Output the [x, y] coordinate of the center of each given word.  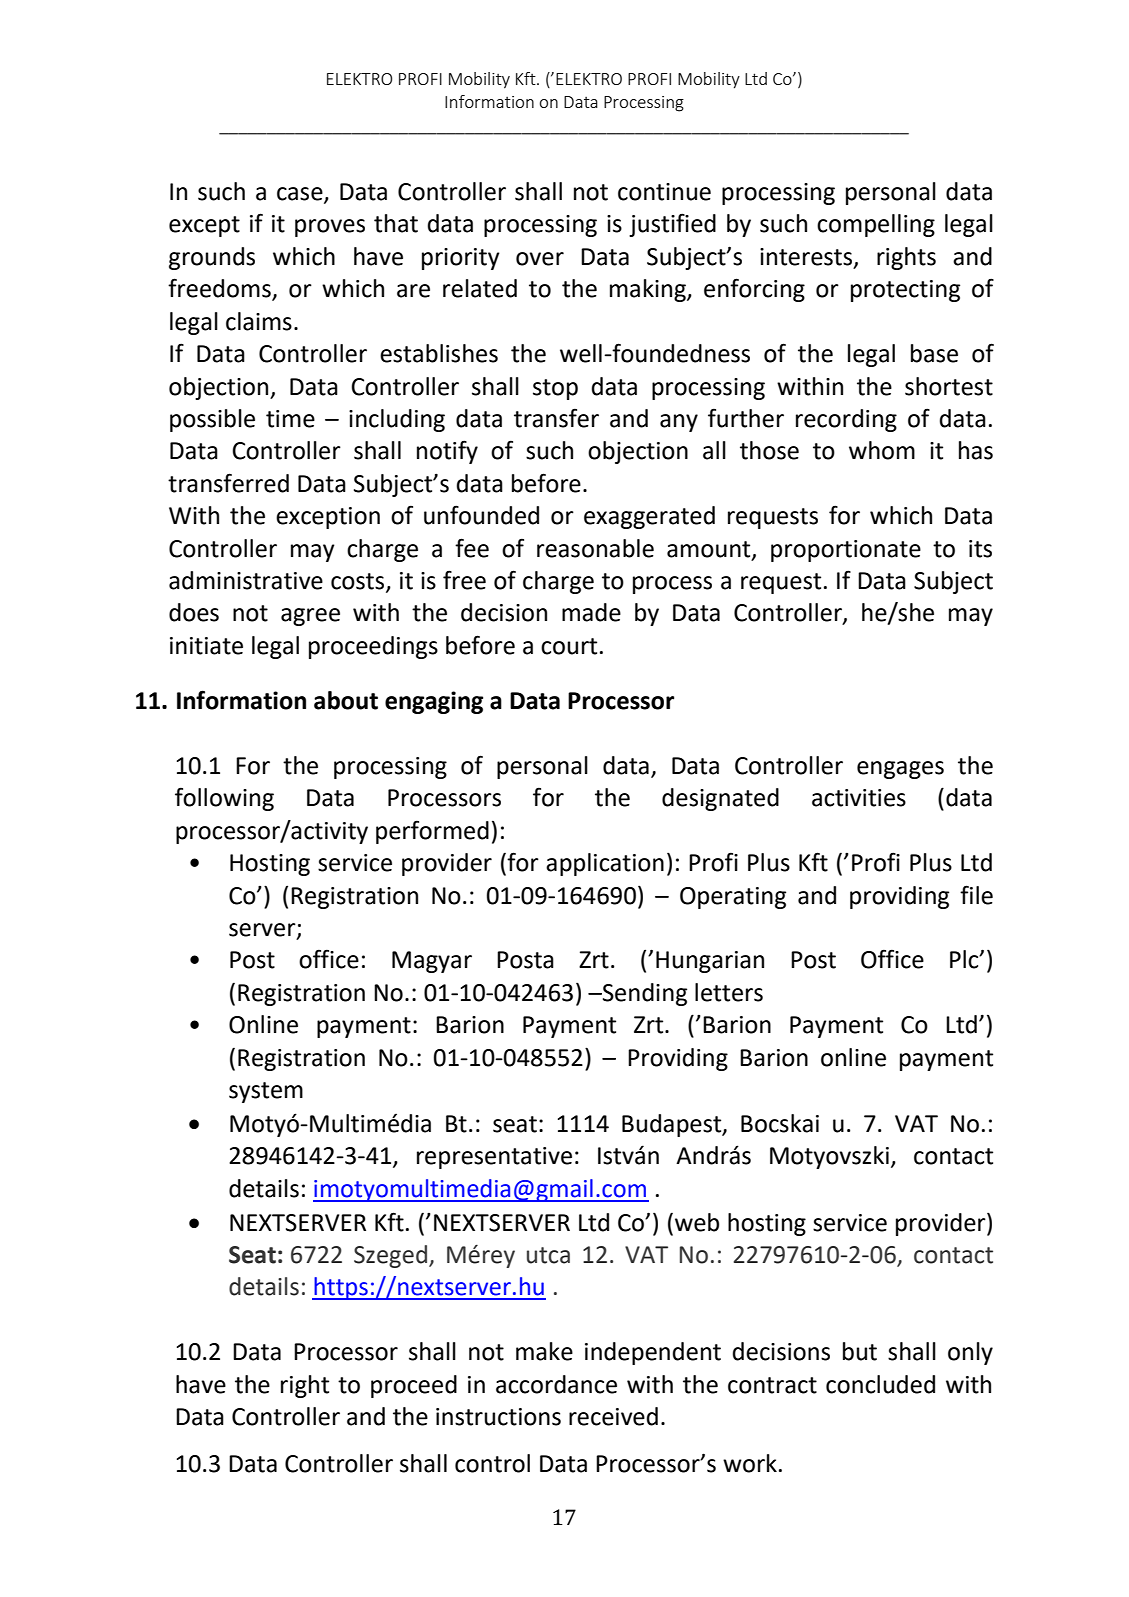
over [540, 259]
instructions [498, 1417]
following [224, 799]
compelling [876, 225]
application [605, 864]
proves [330, 228]
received [613, 1416]
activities [859, 798]
